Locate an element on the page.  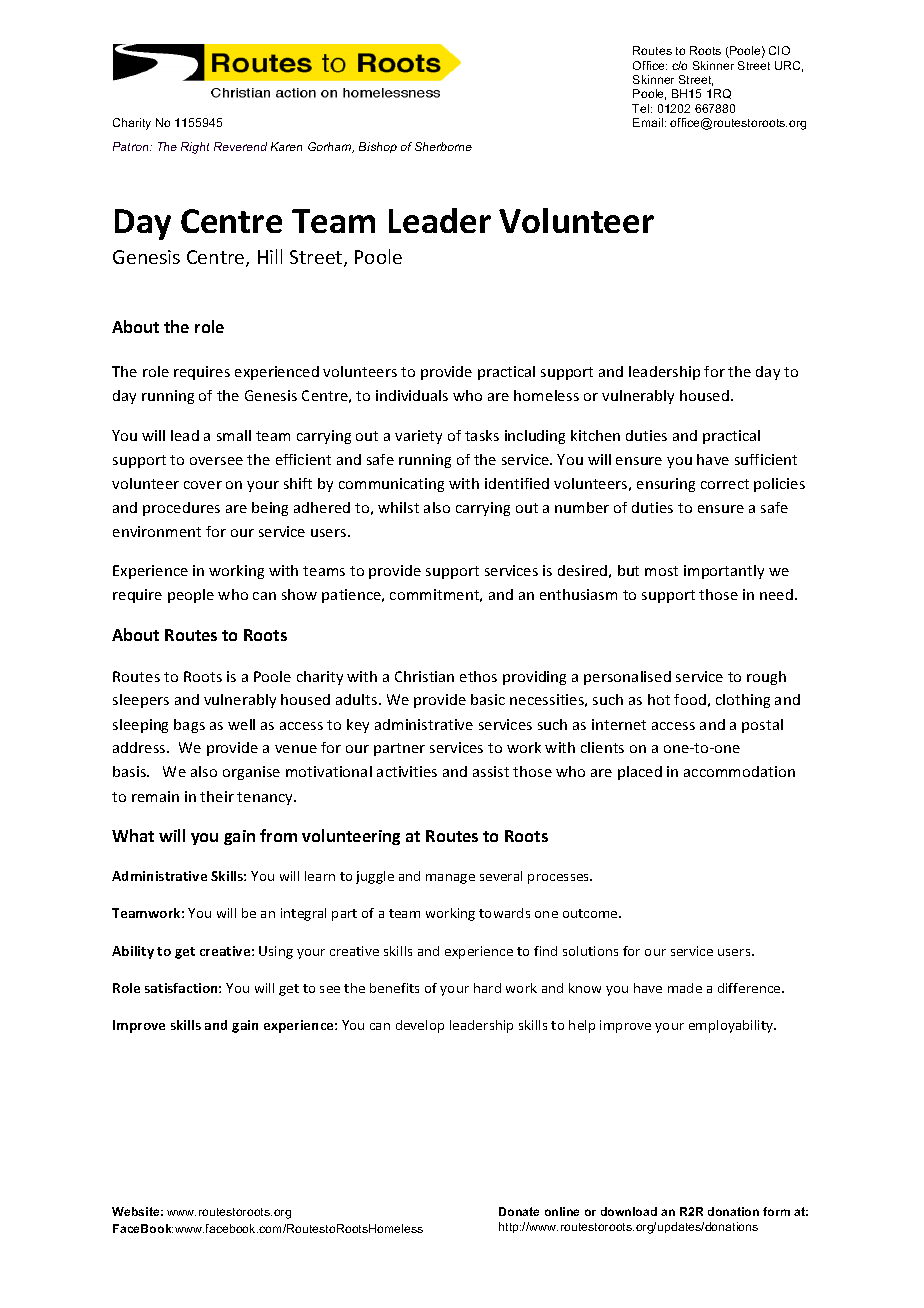
Using is located at coordinates (276, 952).
